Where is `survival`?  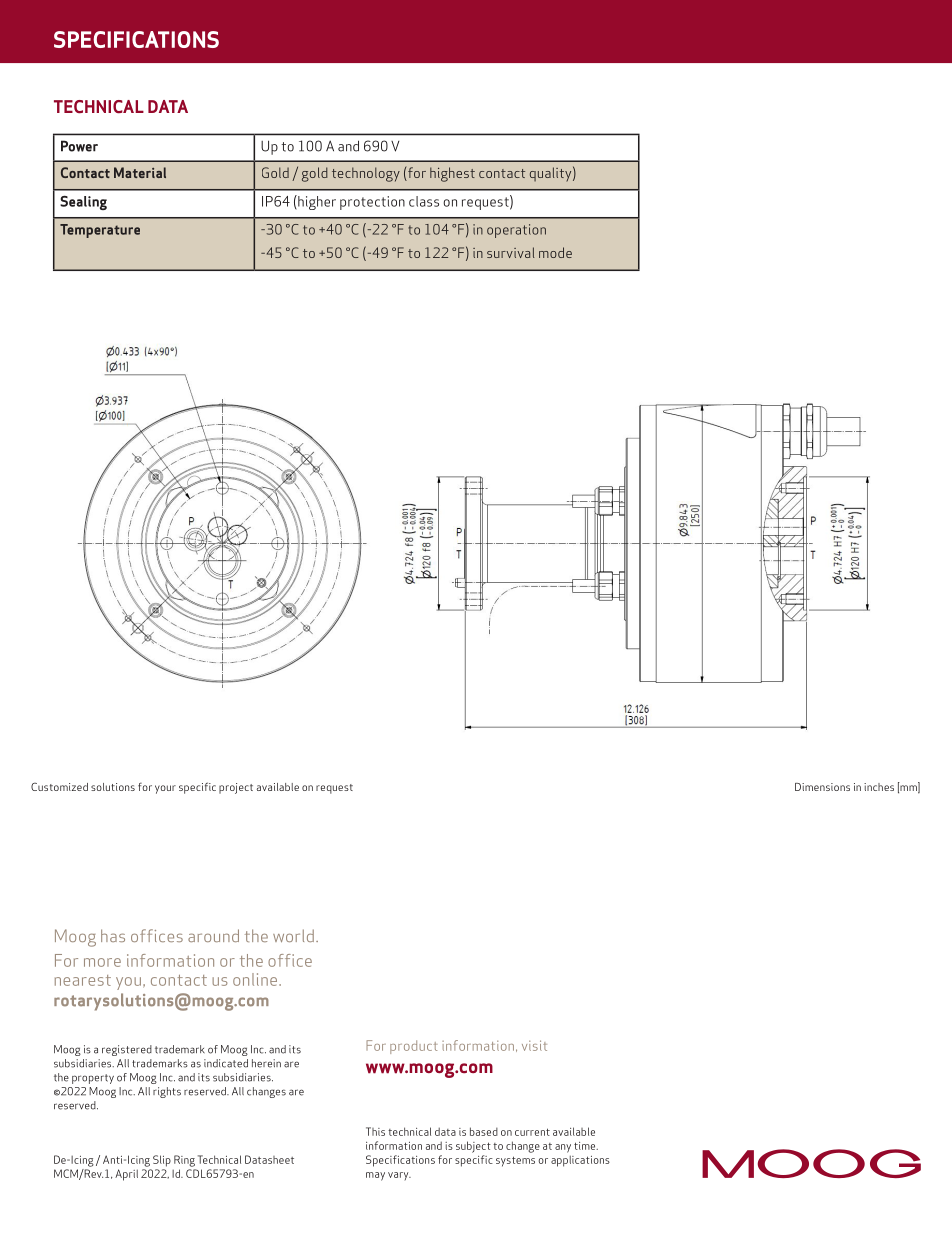 survival is located at coordinates (510, 252).
